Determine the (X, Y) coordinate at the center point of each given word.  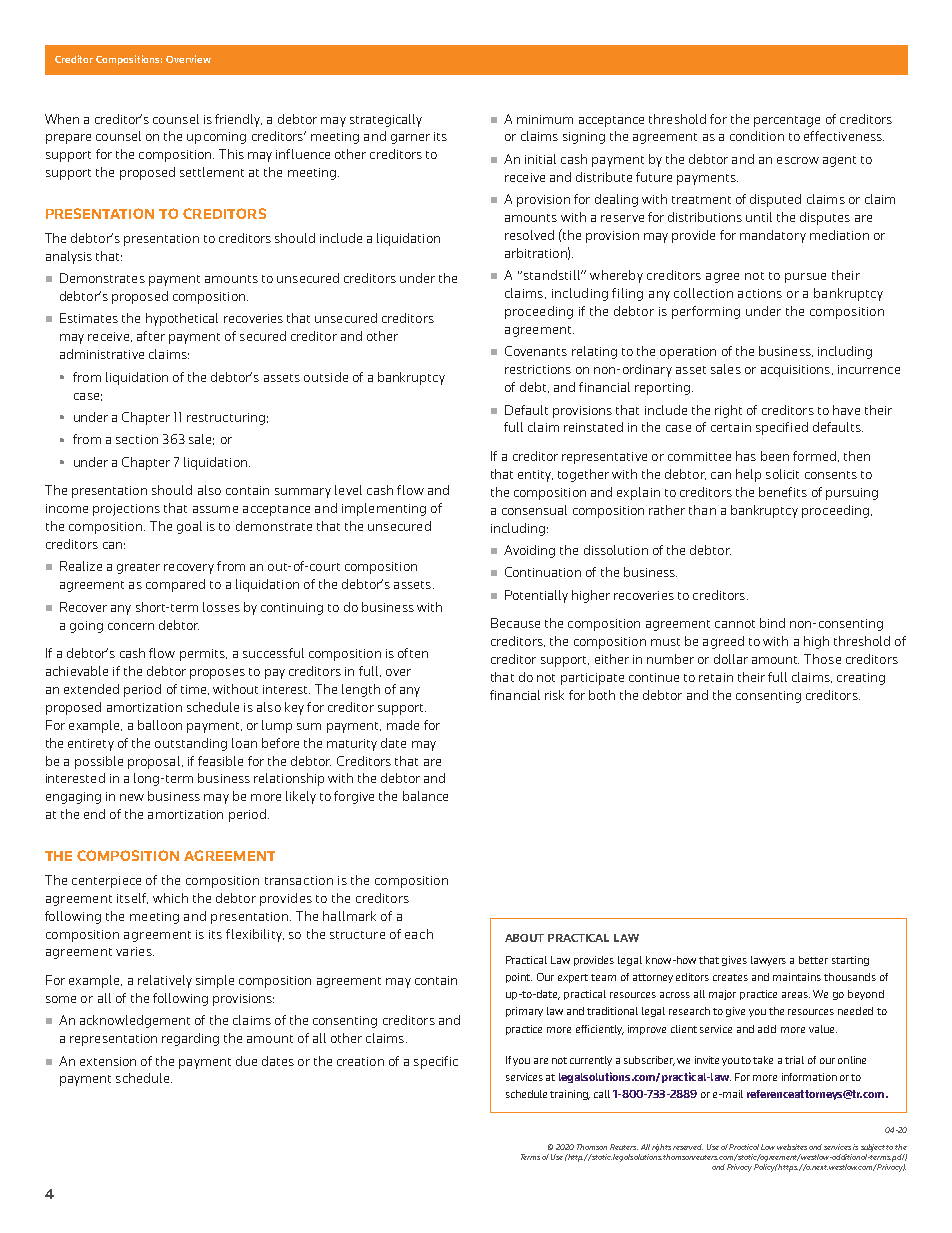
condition (757, 136)
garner (410, 139)
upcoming (216, 138)
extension (108, 1061)
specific (436, 1062)
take (763, 1060)
